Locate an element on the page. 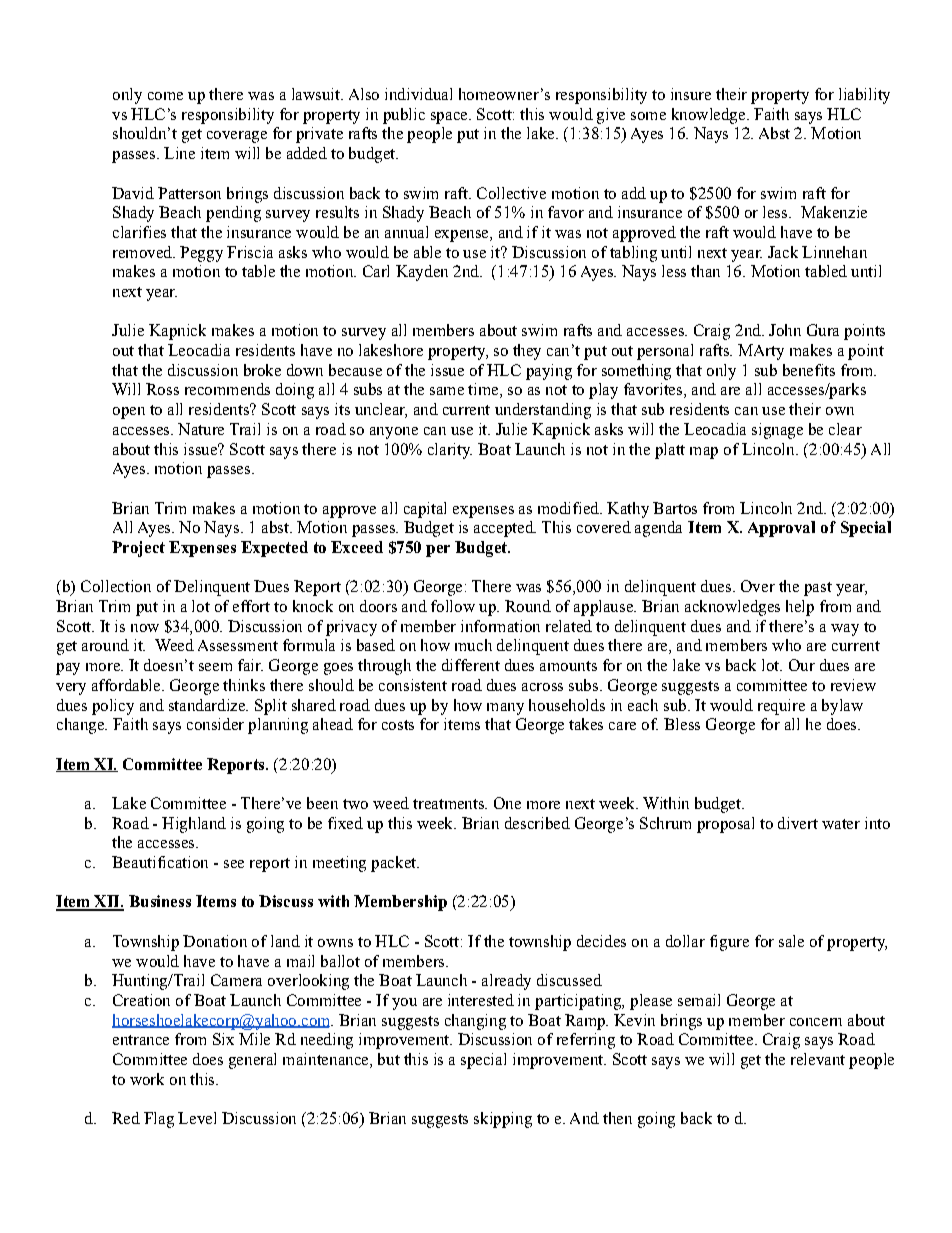  relevant is located at coordinates (818, 1059).
